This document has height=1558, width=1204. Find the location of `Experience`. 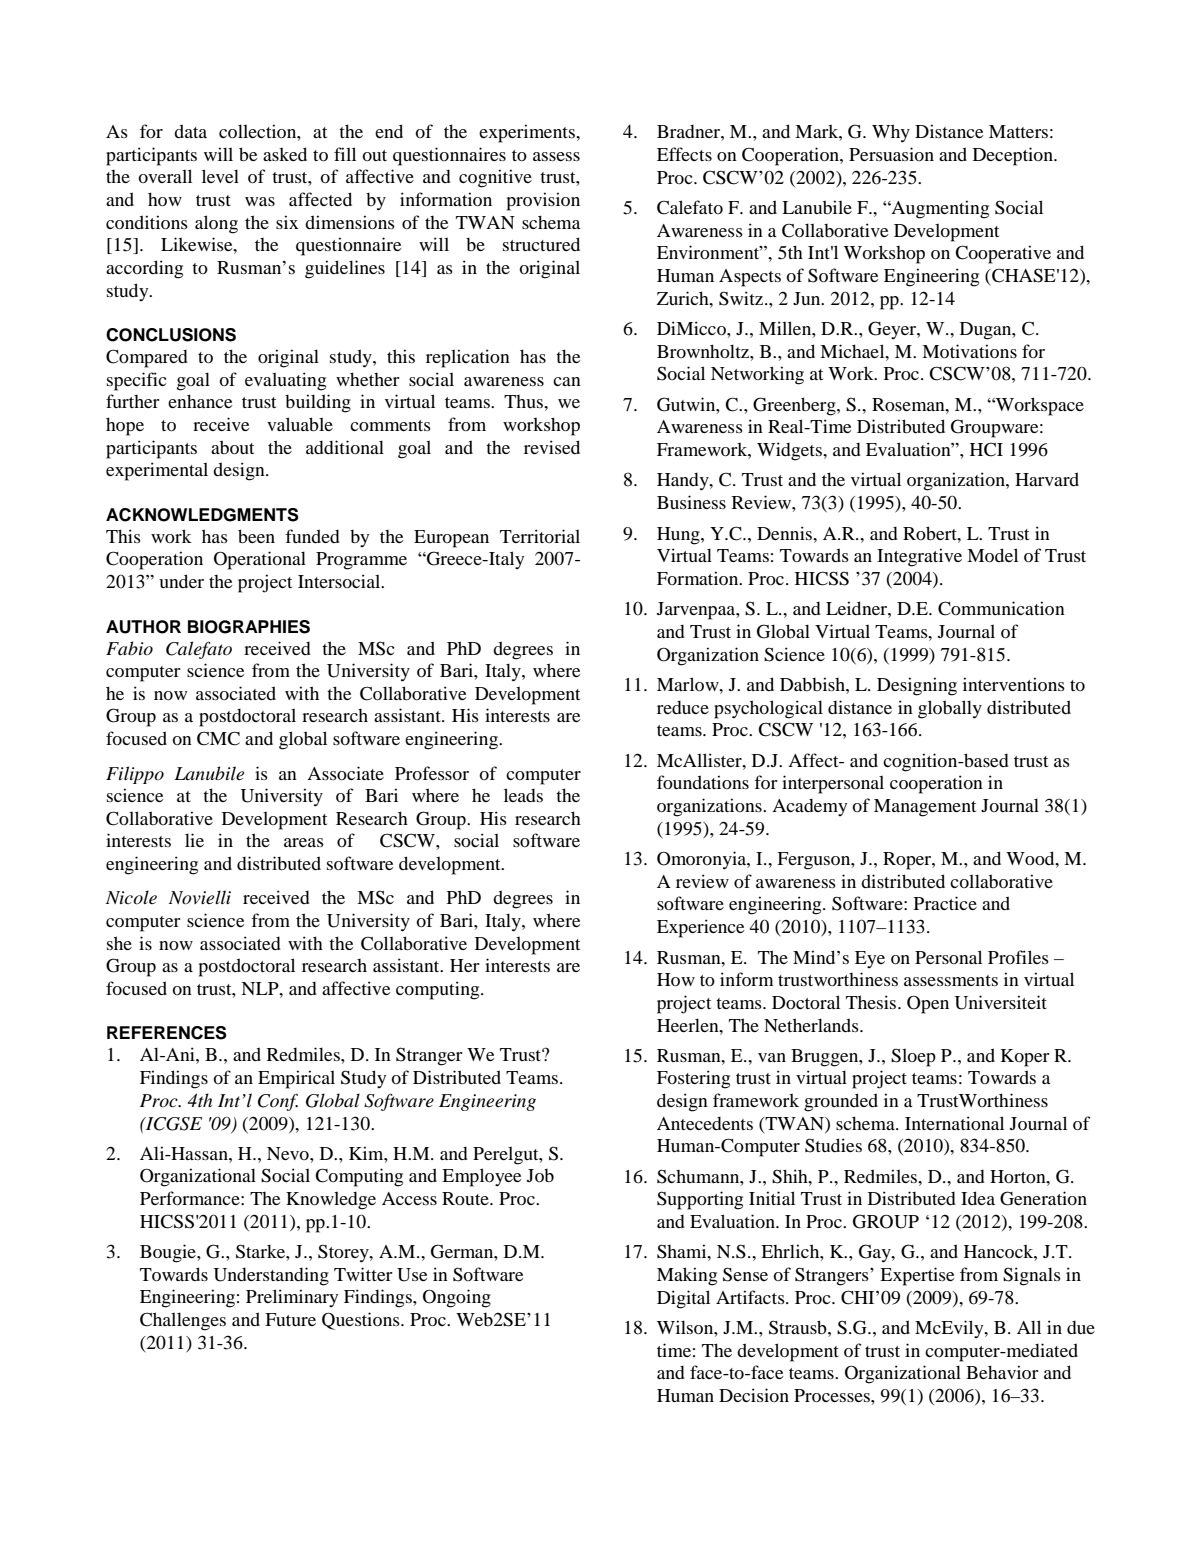

Experience is located at coordinates (700, 928).
